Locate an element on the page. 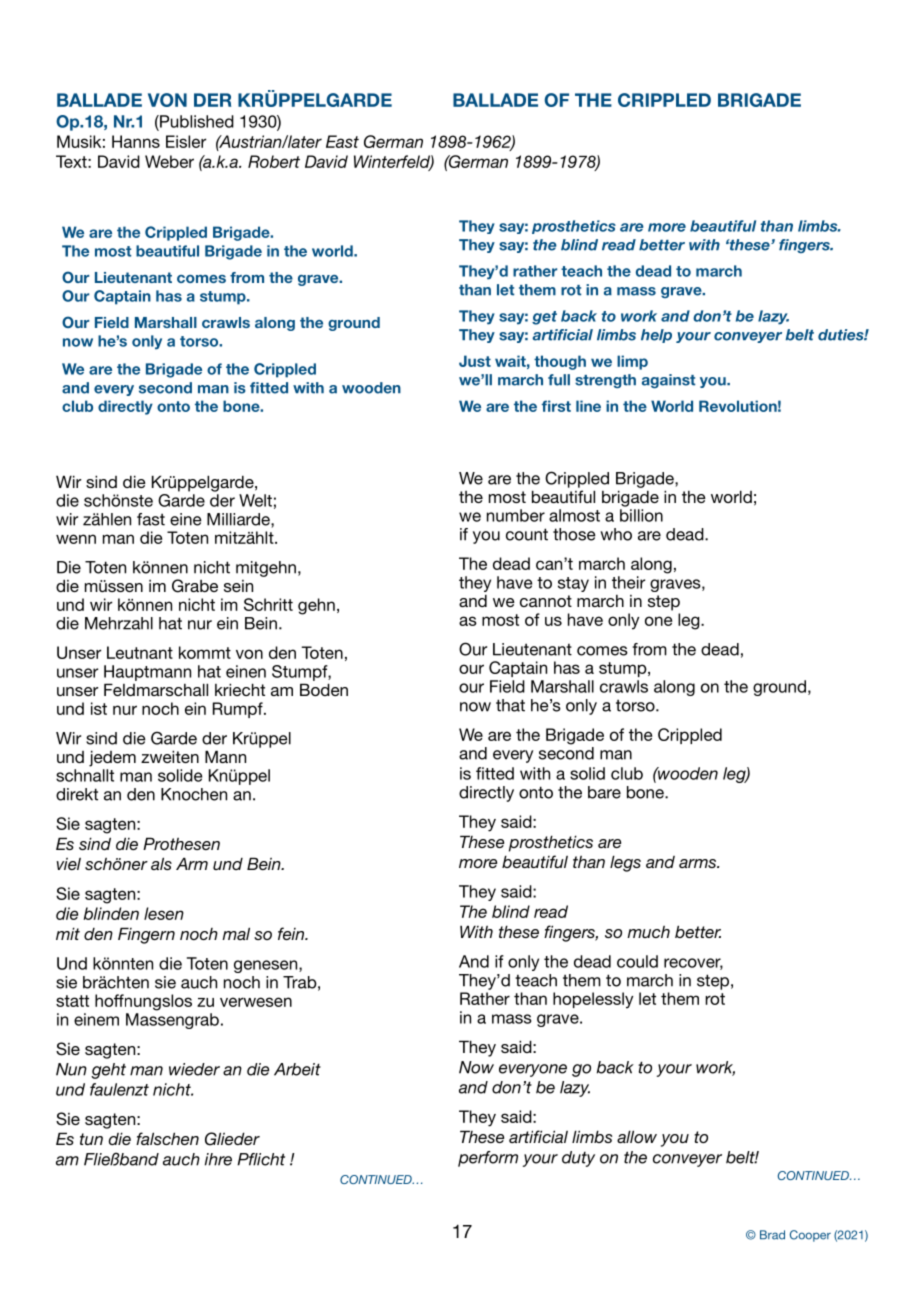 This page has width=924, height=1308. fast is located at coordinates (151, 519).
